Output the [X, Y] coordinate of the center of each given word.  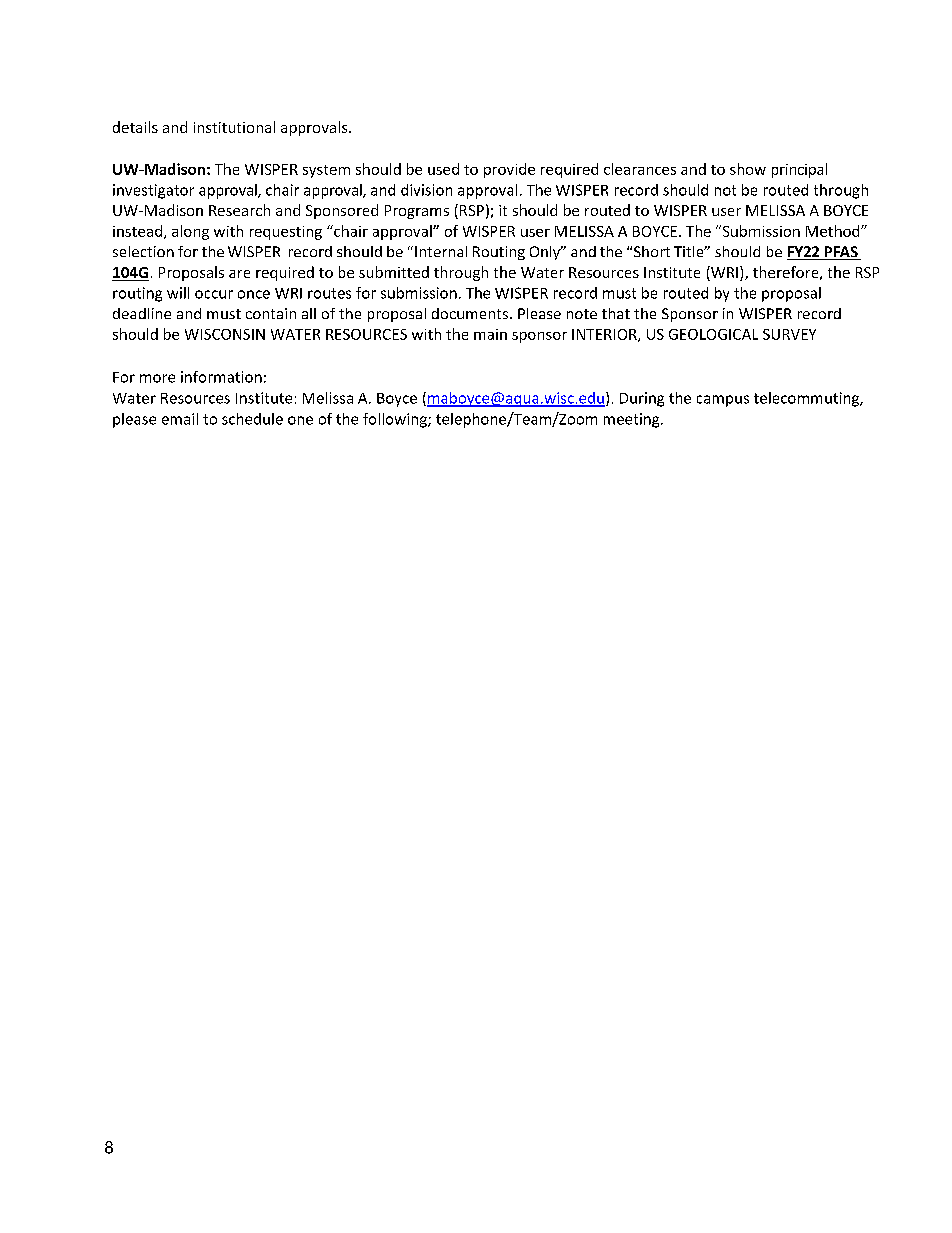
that [616, 313]
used [443, 169]
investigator [153, 191]
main [490, 334]
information [221, 377]
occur [214, 294]
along [190, 232]
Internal [441, 251]
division [426, 190]
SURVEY [789, 334]
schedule [252, 419]
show [748, 169]
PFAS [841, 253]
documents [470, 313]
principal [799, 170]
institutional [234, 127]
